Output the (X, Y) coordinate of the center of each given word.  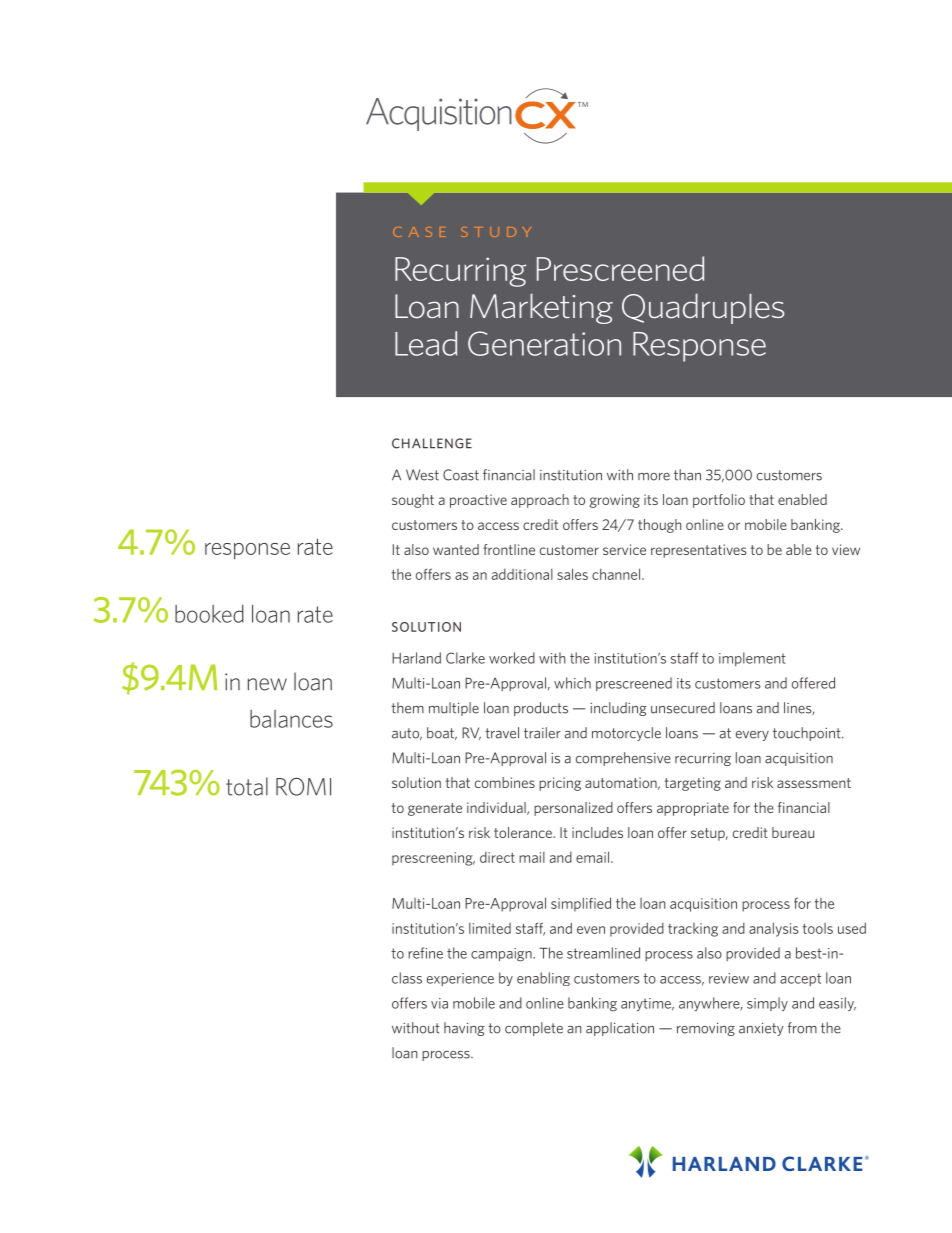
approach (540, 501)
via (439, 1003)
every (752, 736)
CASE (419, 232)
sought (413, 501)
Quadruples (703, 308)
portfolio (719, 501)
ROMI (303, 787)
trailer (542, 733)
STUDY (496, 232)
